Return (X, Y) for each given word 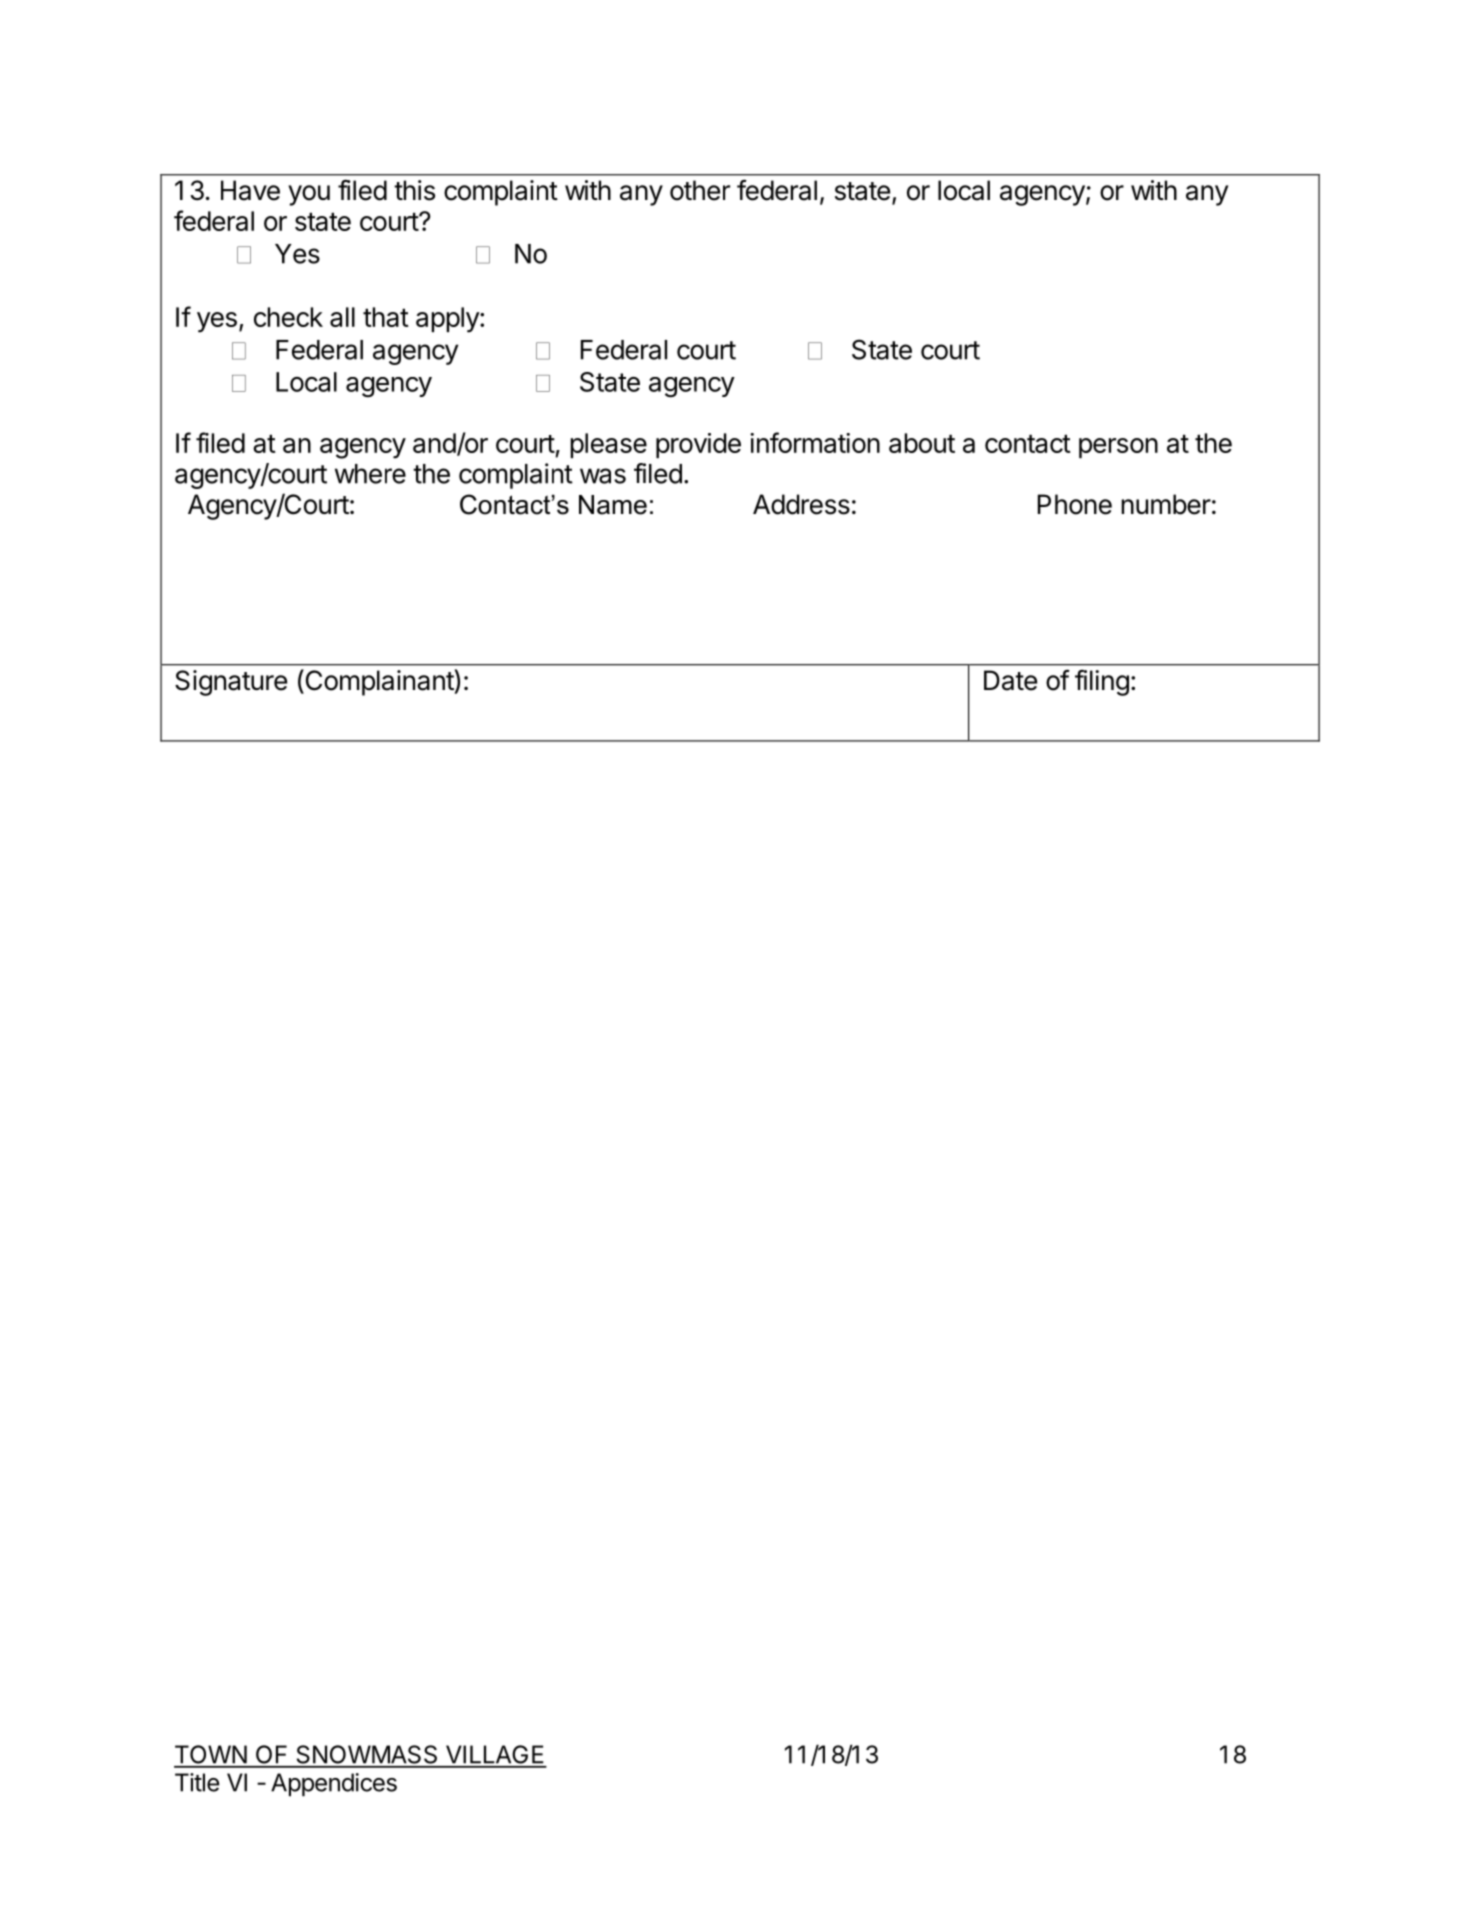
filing (1102, 683)
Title (197, 1782)
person (1118, 448)
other (700, 190)
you (309, 195)
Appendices (334, 1785)
